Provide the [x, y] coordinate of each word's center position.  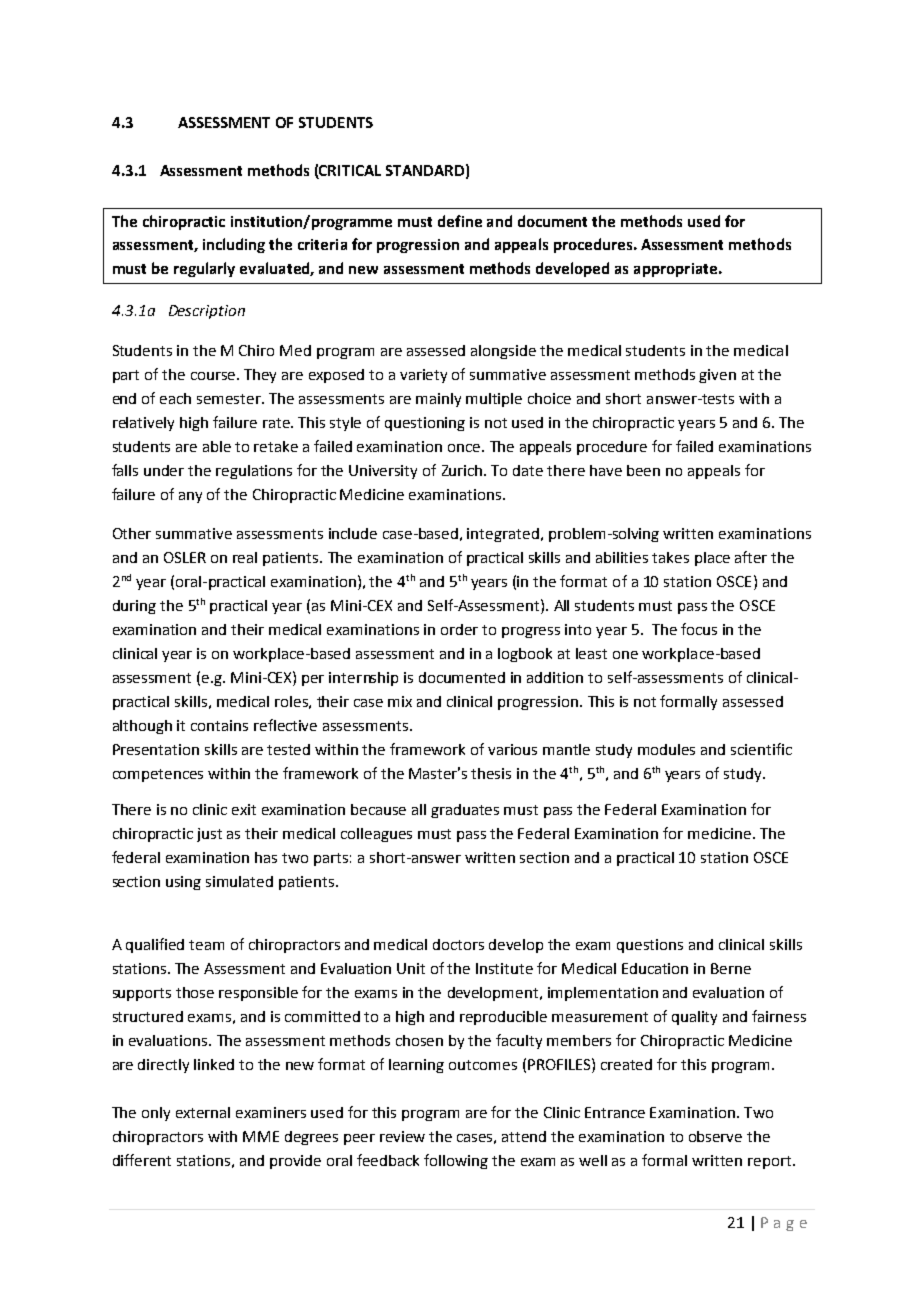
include [353, 533]
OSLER [185, 557]
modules [666, 749]
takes [670, 557]
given [717, 376]
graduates [465, 811]
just [209, 835]
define [460, 221]
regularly [204, 269]
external [203, 1112]
